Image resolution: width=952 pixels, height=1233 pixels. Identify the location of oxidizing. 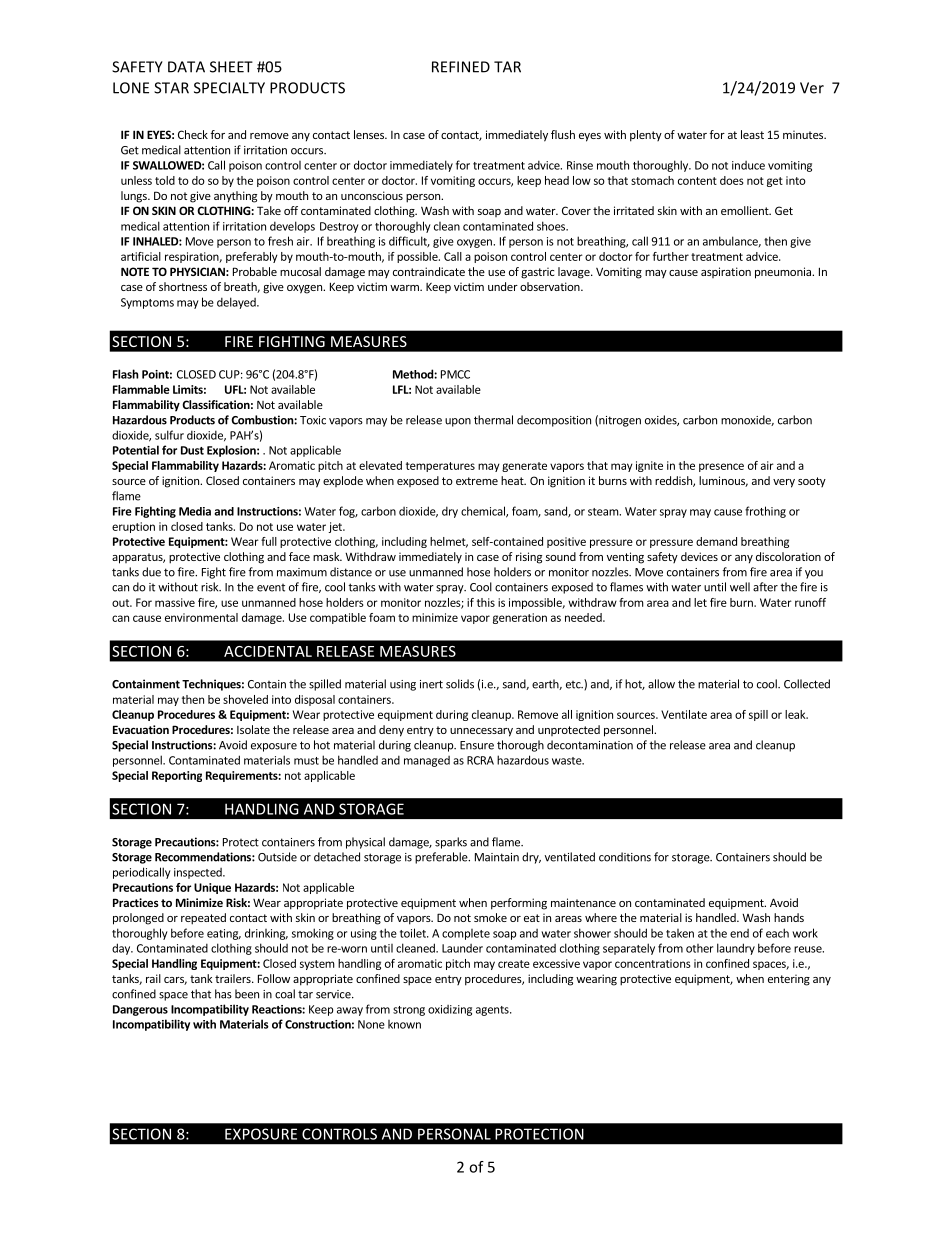
(450, 1010).
